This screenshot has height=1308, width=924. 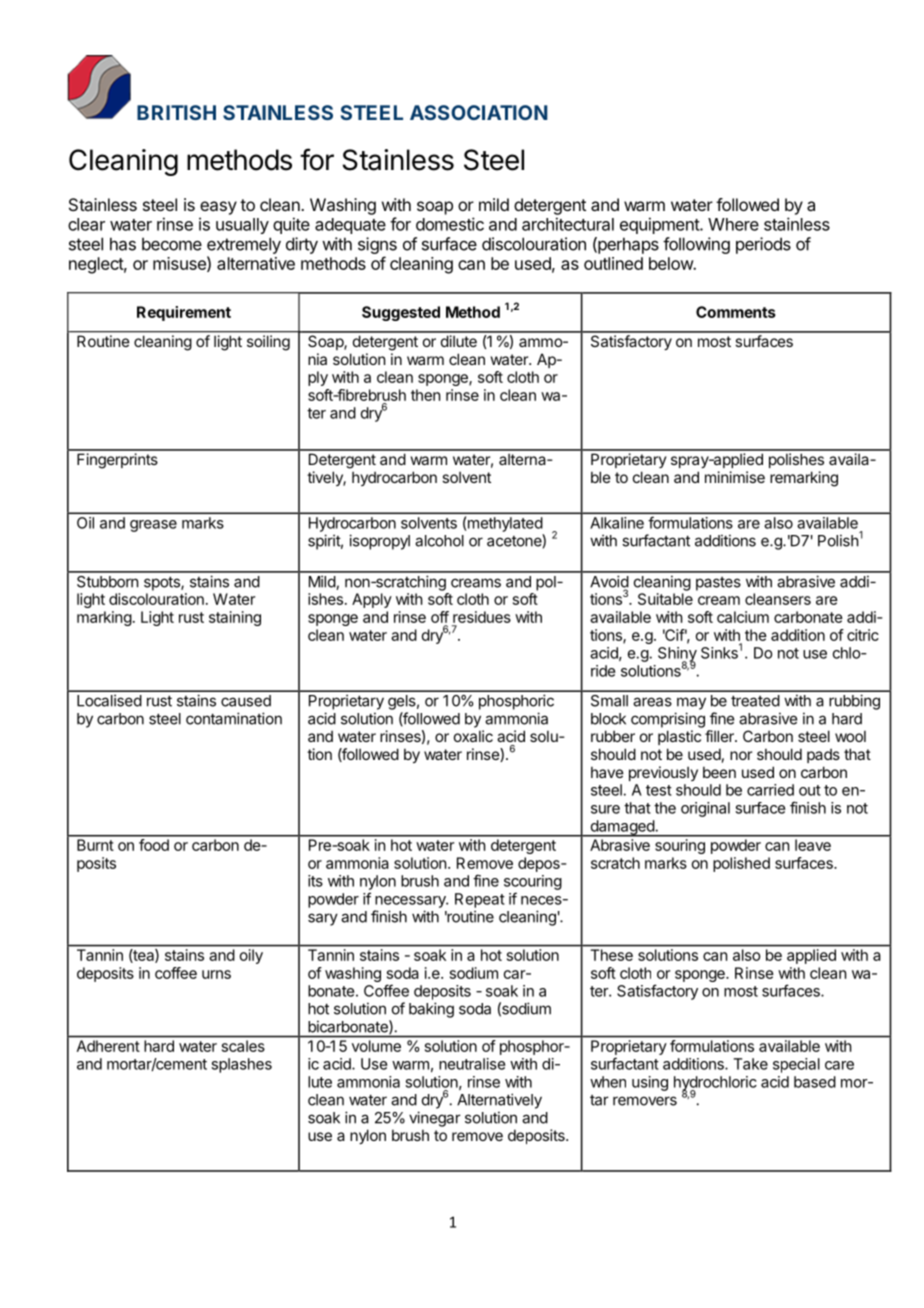 What do you see at coordinates (176, 112) in the screenshot?
I see `BRITISH` at bounding box center [176, 112].
